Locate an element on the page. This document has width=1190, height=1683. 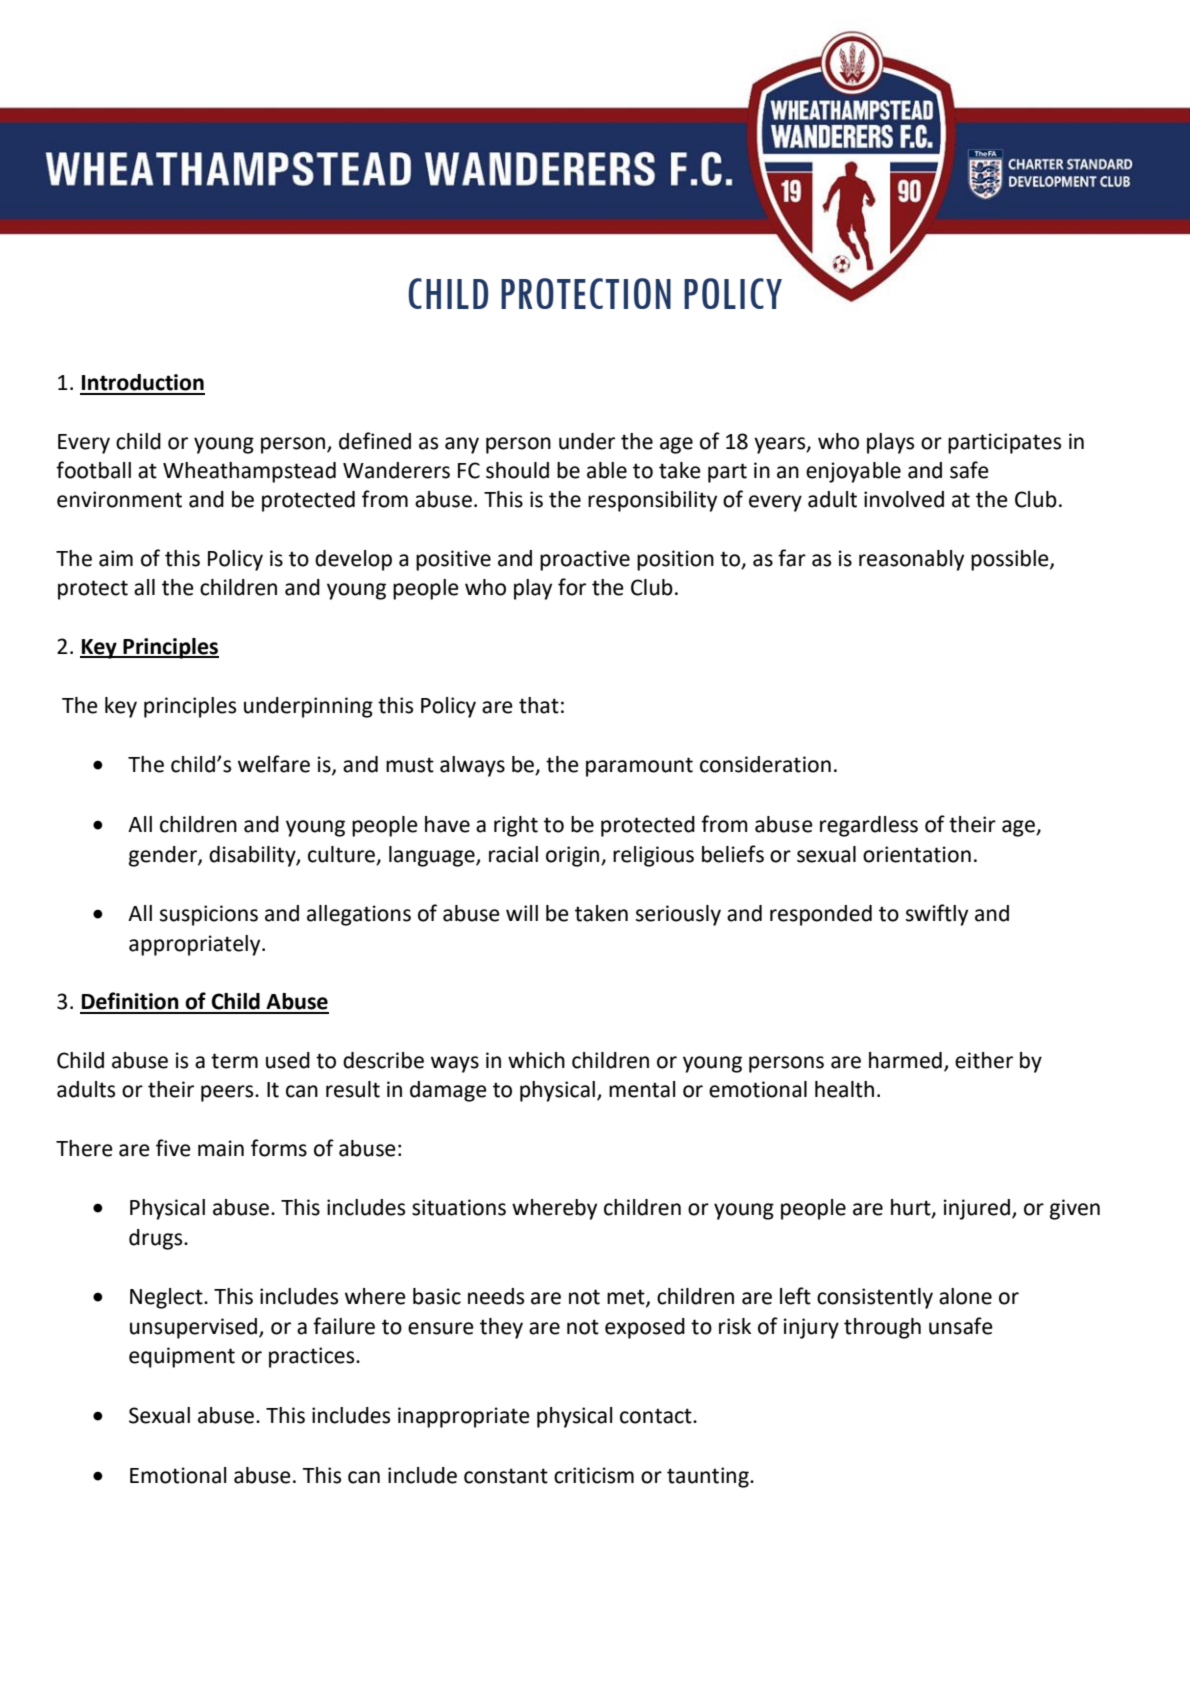
that is located at coordinates (539, 705).
